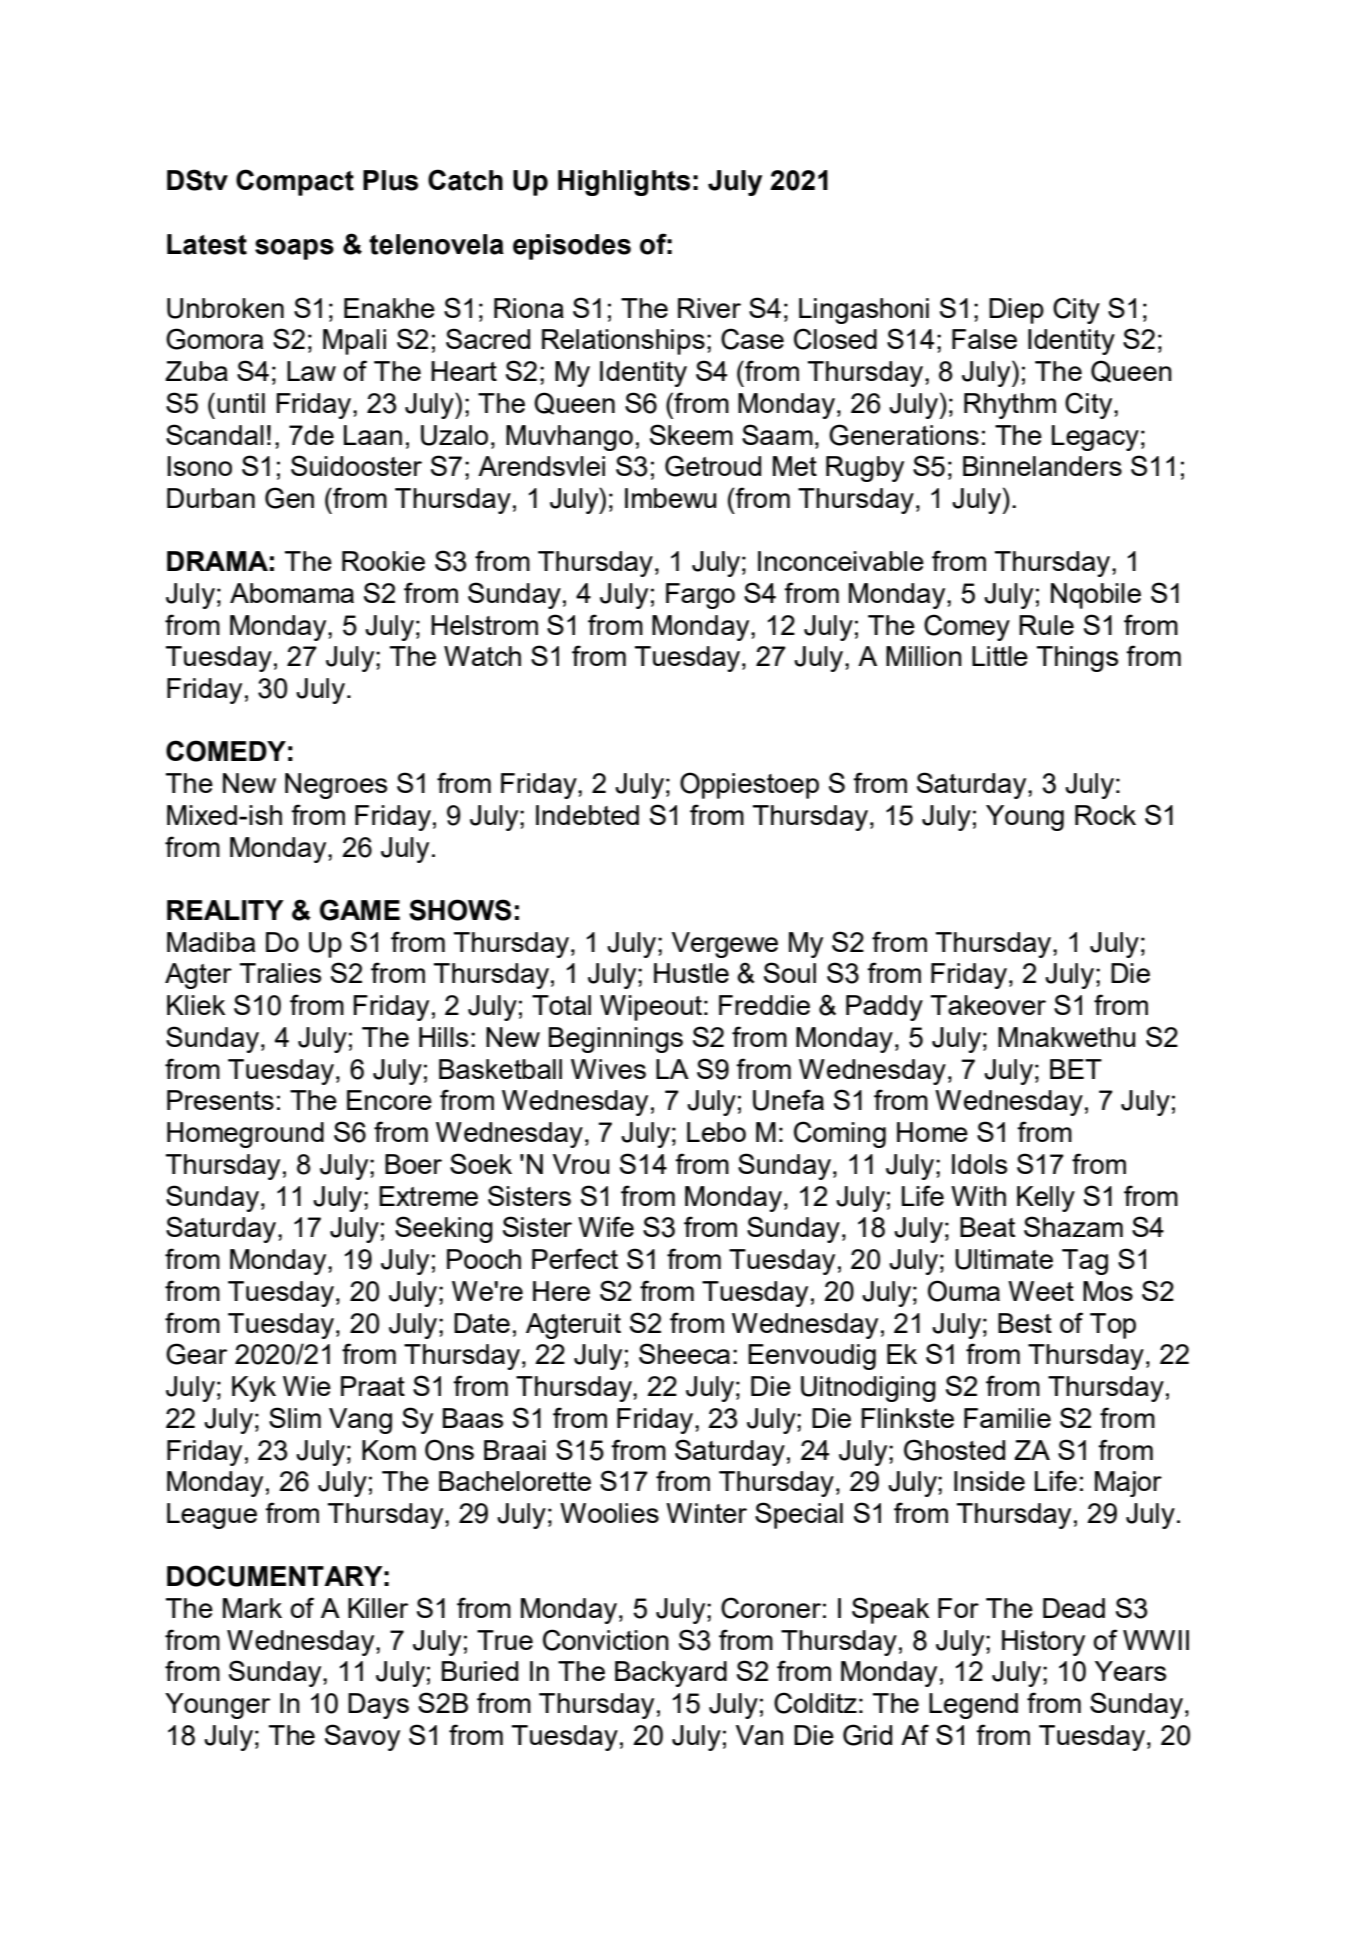 This page has height=1935, width=1368. Describe the element at coordinates (360, 910) in the page. I see `GAME` at that location.
